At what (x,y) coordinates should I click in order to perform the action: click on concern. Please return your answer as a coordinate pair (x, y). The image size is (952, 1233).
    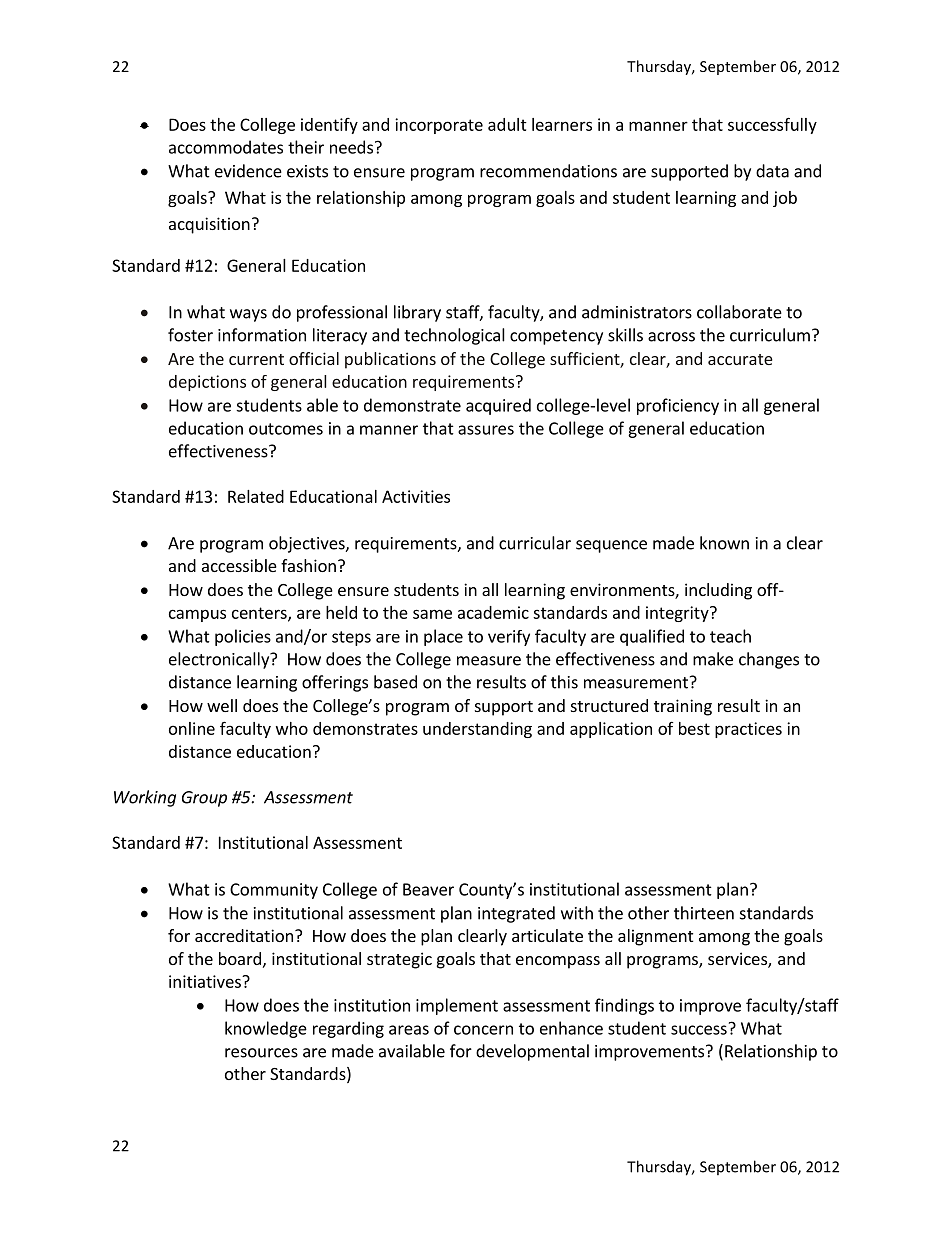
    Looking at the image, I should click on (483, 1030).
